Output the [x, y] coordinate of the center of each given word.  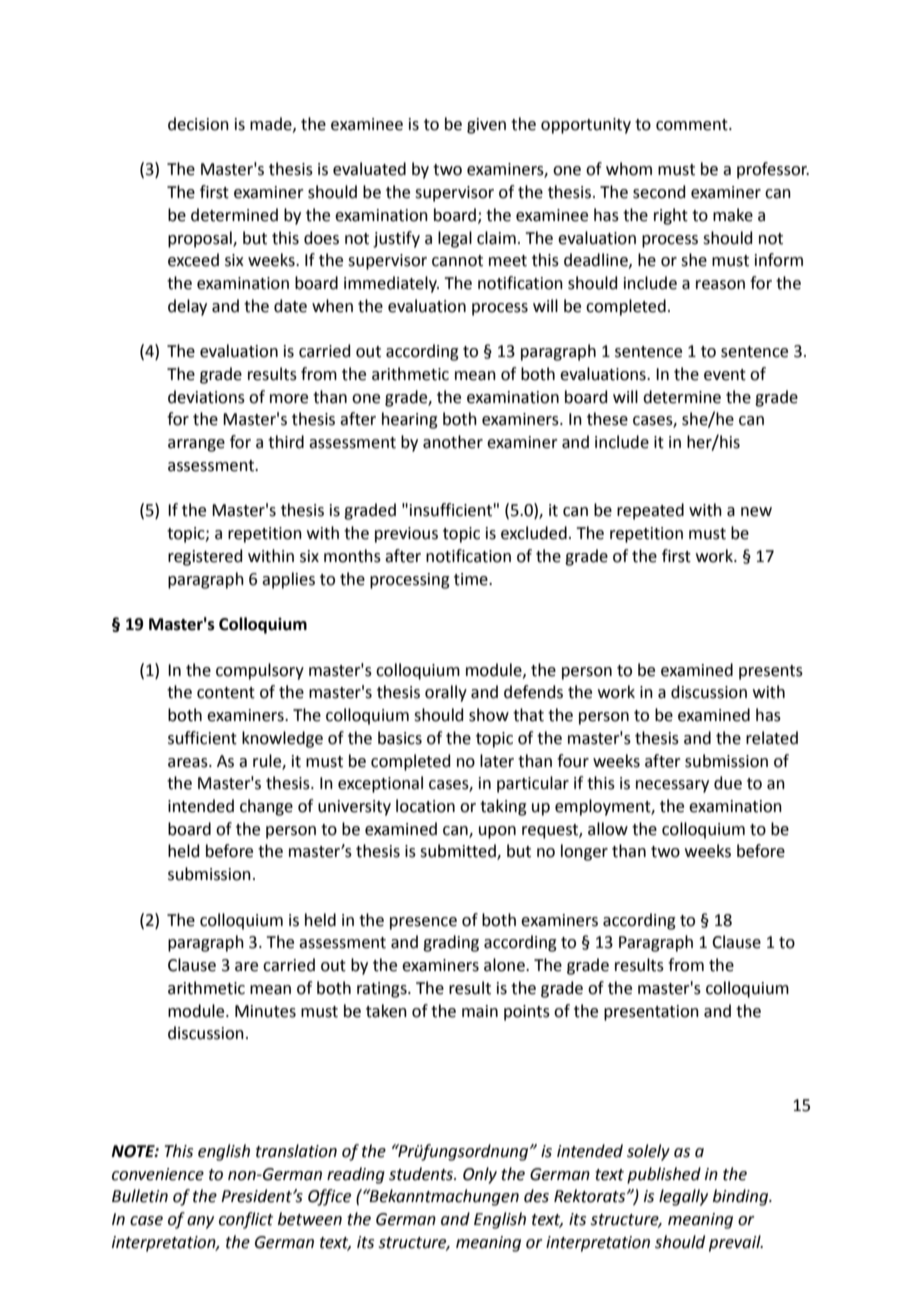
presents [771, 672]
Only [480, 1175]
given [486, 126]
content [226, 693]
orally [446, 693]
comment [693, 125]
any [200, 1222]
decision [198, 124]
